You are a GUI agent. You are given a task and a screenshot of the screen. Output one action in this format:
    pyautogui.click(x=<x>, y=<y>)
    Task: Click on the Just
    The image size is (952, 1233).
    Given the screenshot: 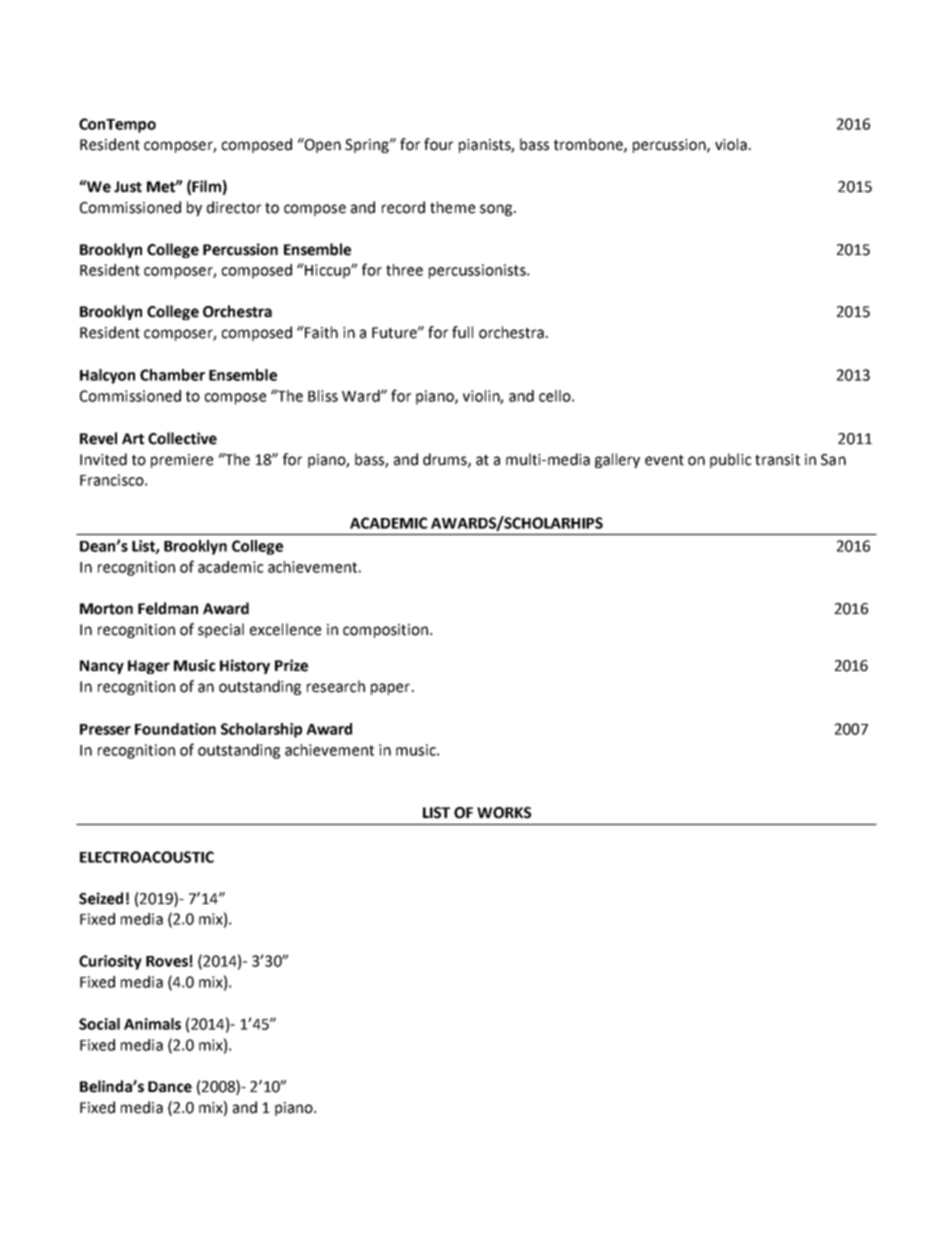 What is the action you would take?
    pyautogui.click(x=128, y=187)
